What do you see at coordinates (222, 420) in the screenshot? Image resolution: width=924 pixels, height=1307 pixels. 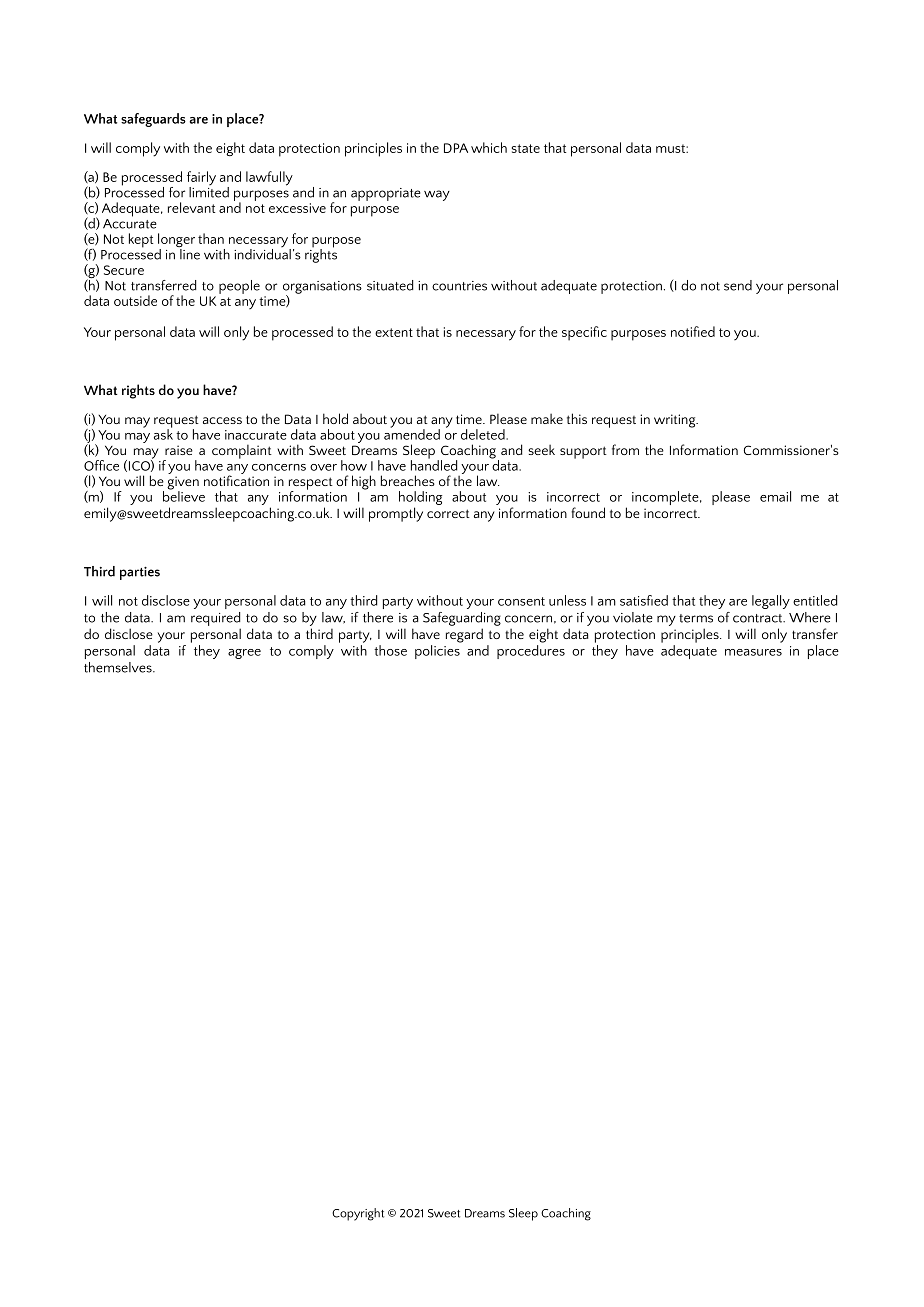 I see `access` at bounding box center [222, 420].
